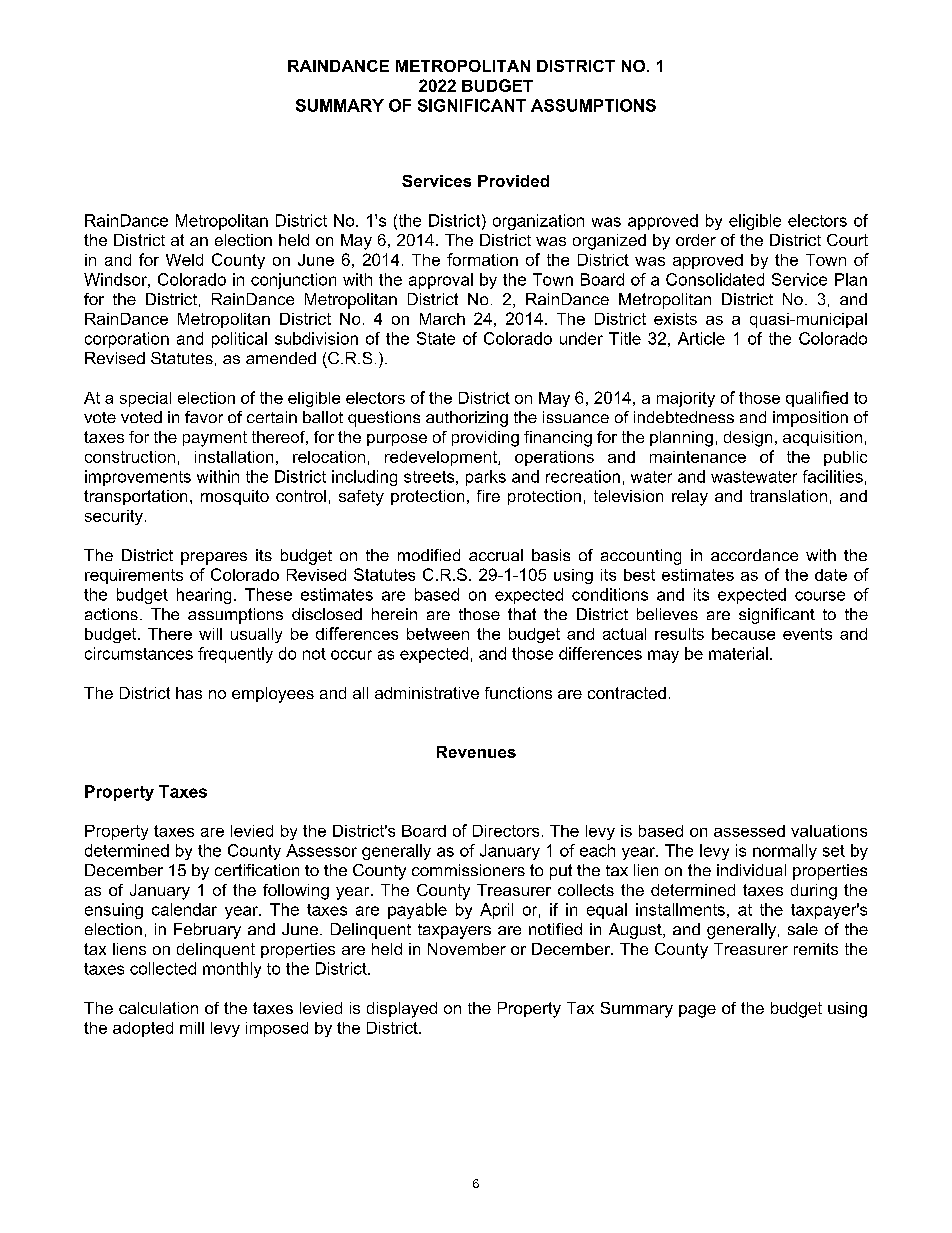 The width and height of the image is (952, 1233). I want to click on displayed, so click(402, 1010).
